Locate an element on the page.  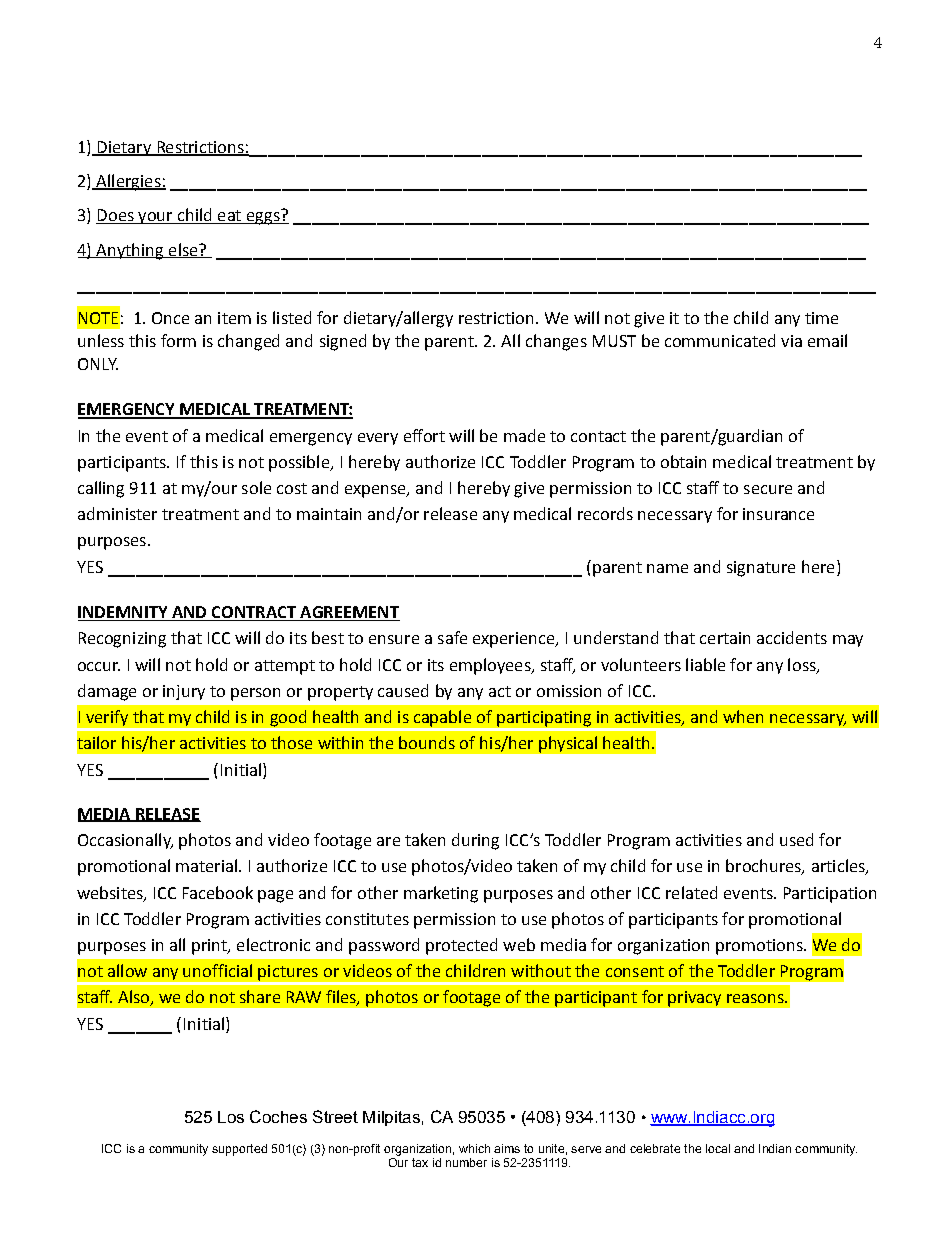
administer is located at coordinates (117, 513).
